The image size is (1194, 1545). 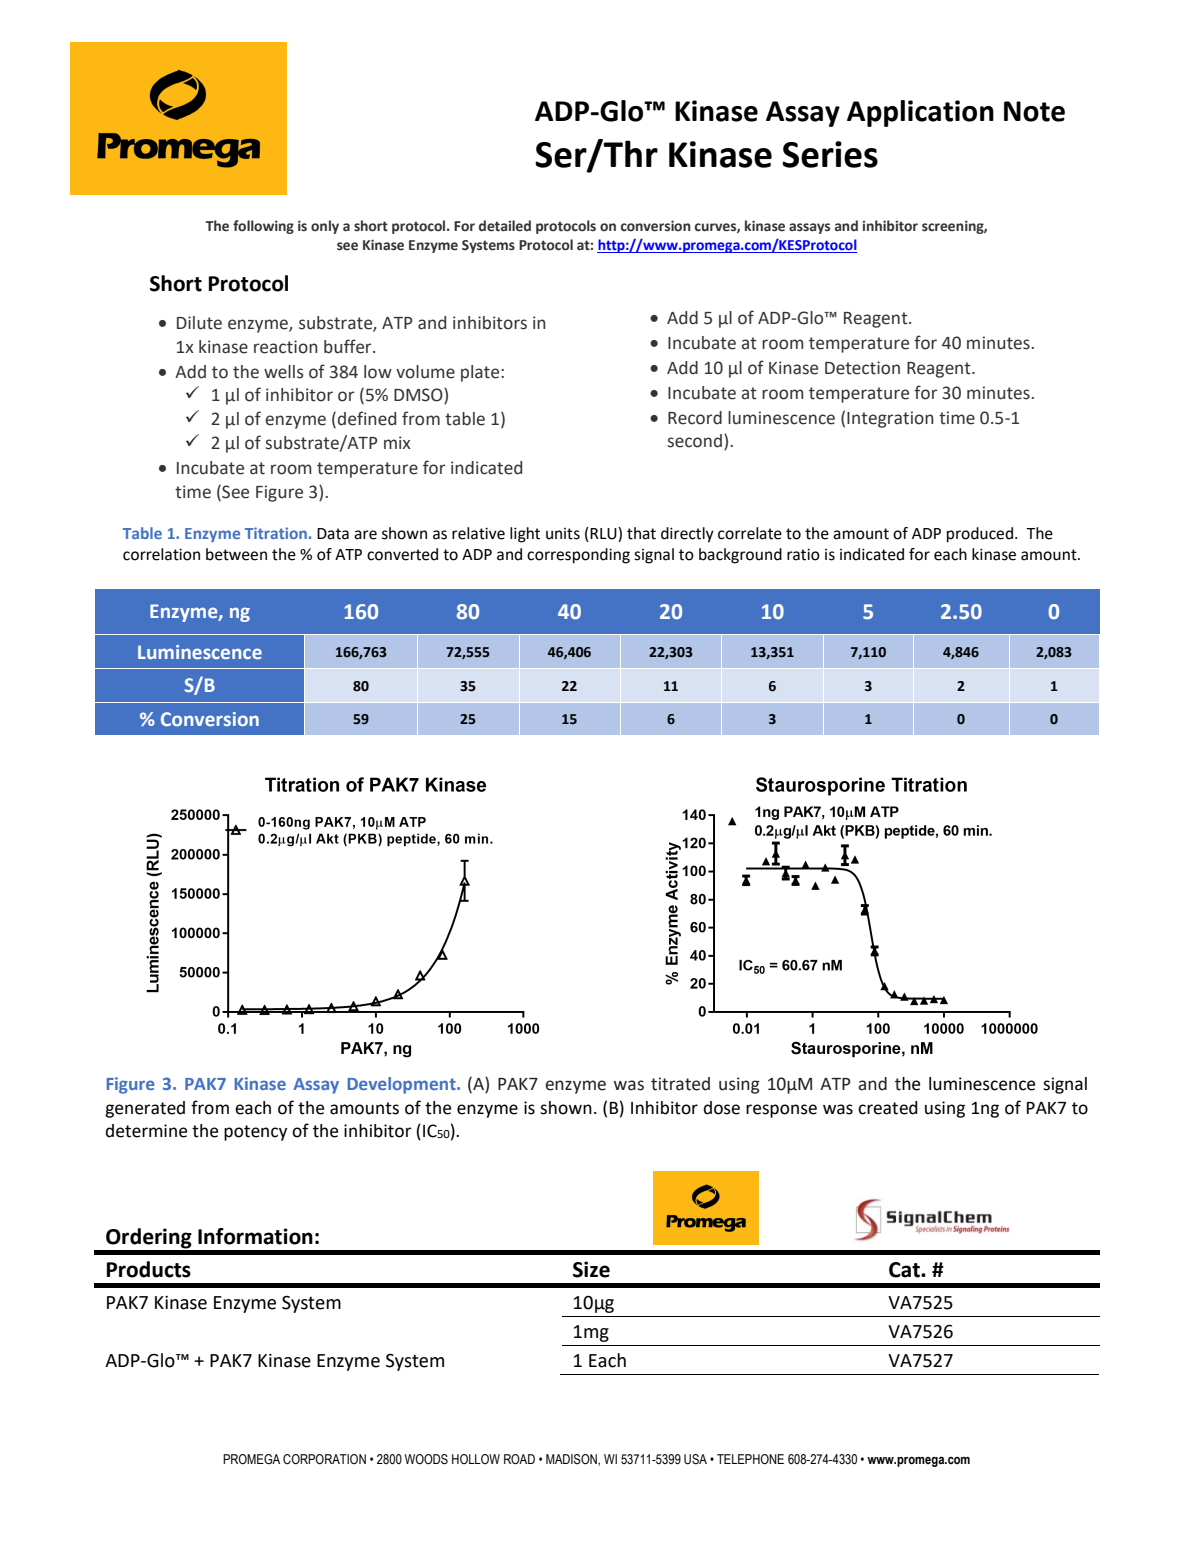 What do you see at coordinates (505, 226) in the image?
I see `detailed` at bounding box center [505, 226].
